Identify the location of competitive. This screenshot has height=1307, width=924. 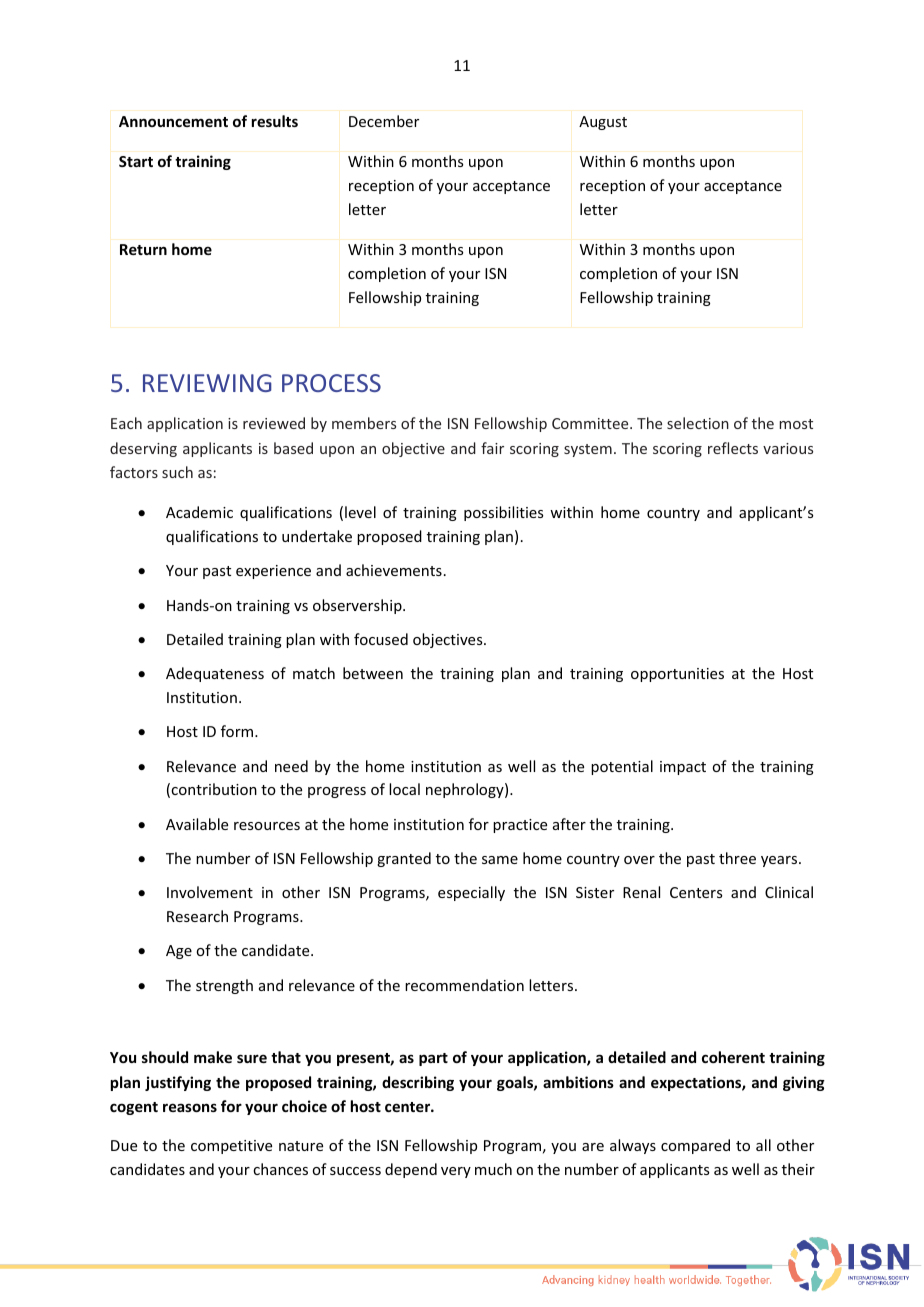
(231, 1147).
